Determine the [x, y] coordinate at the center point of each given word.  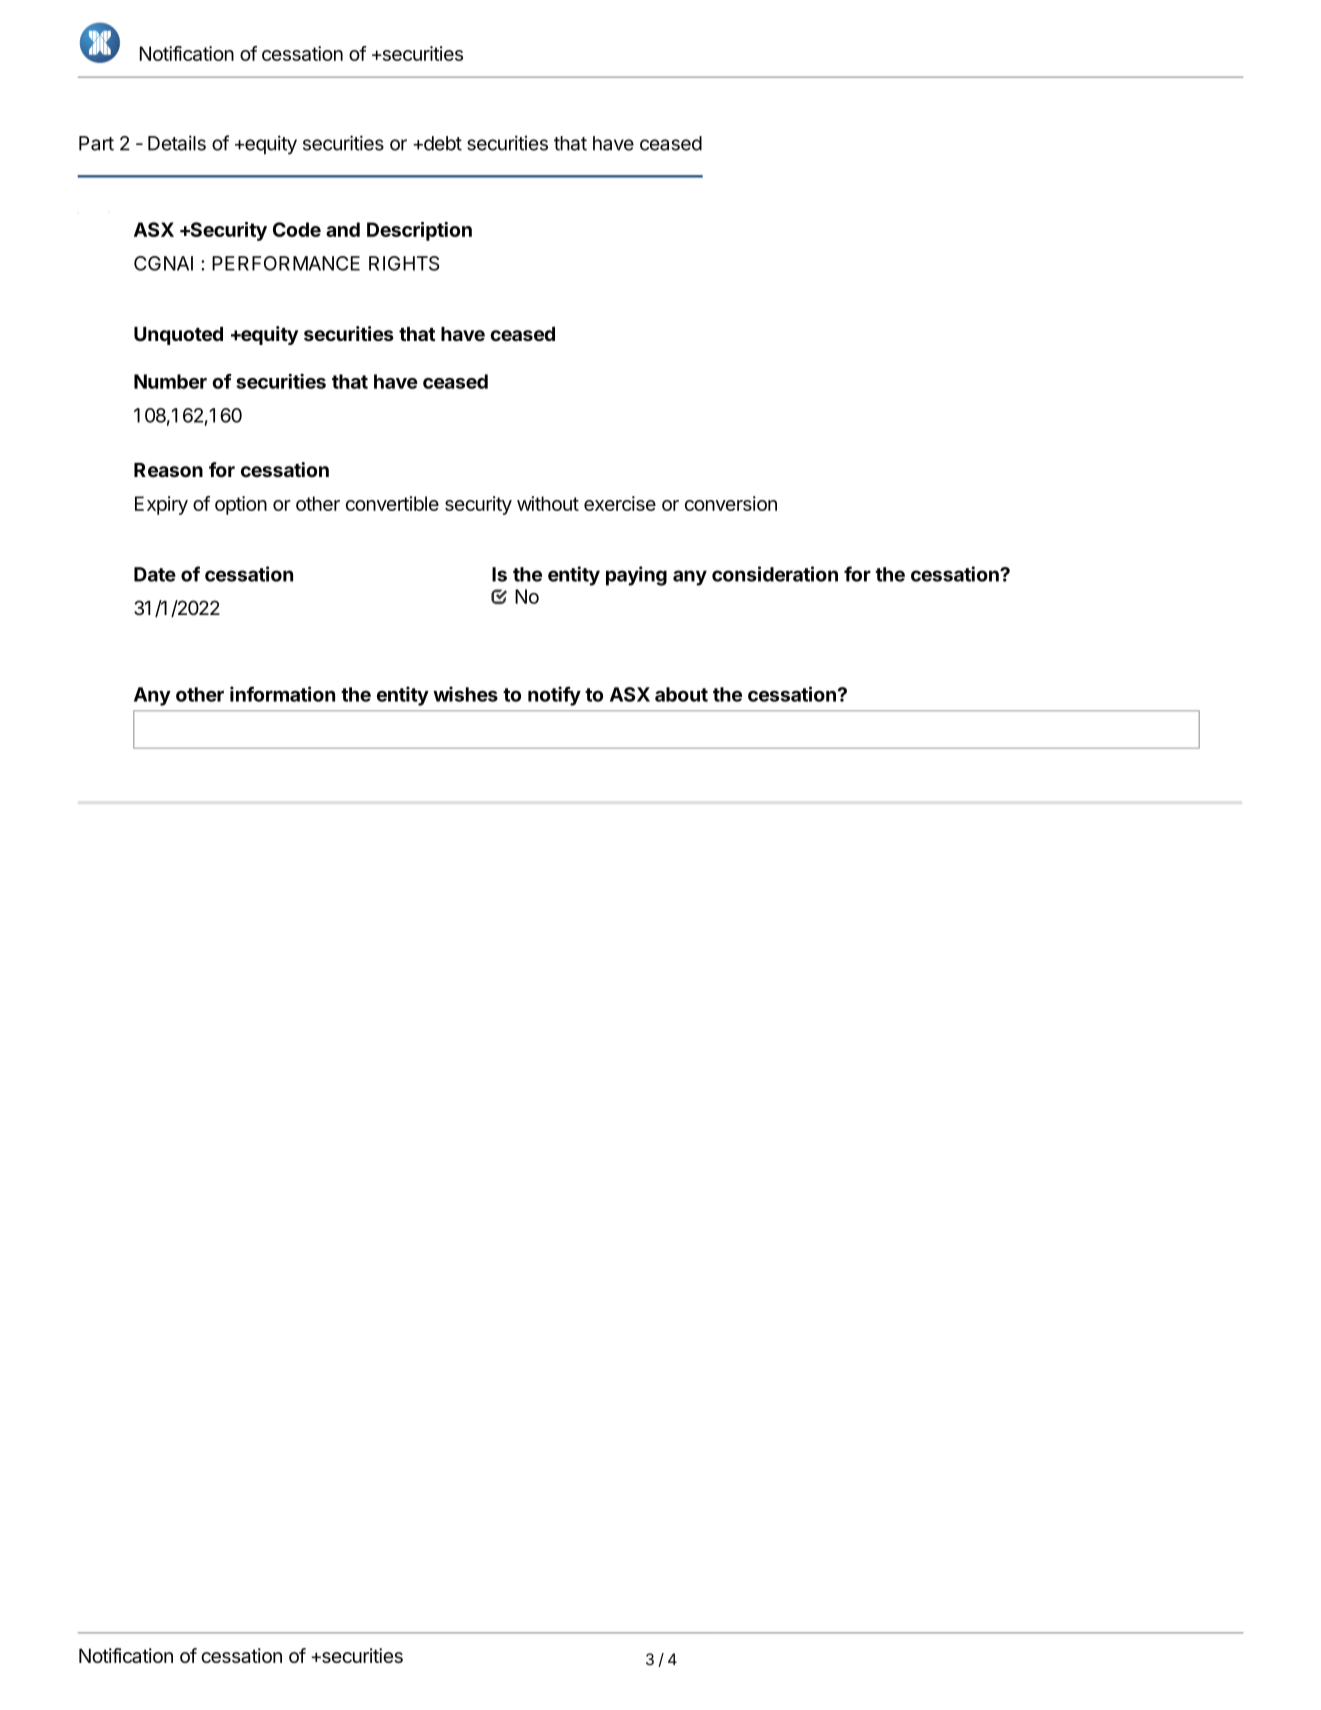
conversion [731, 503]
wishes [465, 694]
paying [636, 576]
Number [170, 381]
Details [177, 143]
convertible [392, 503]
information [282, 694]
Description [419, 231]
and [343, 229]
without [548, 503]
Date [155, 574]
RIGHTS [404, 263]
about [681, 694]
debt [441, 143]
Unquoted [178, 336]
